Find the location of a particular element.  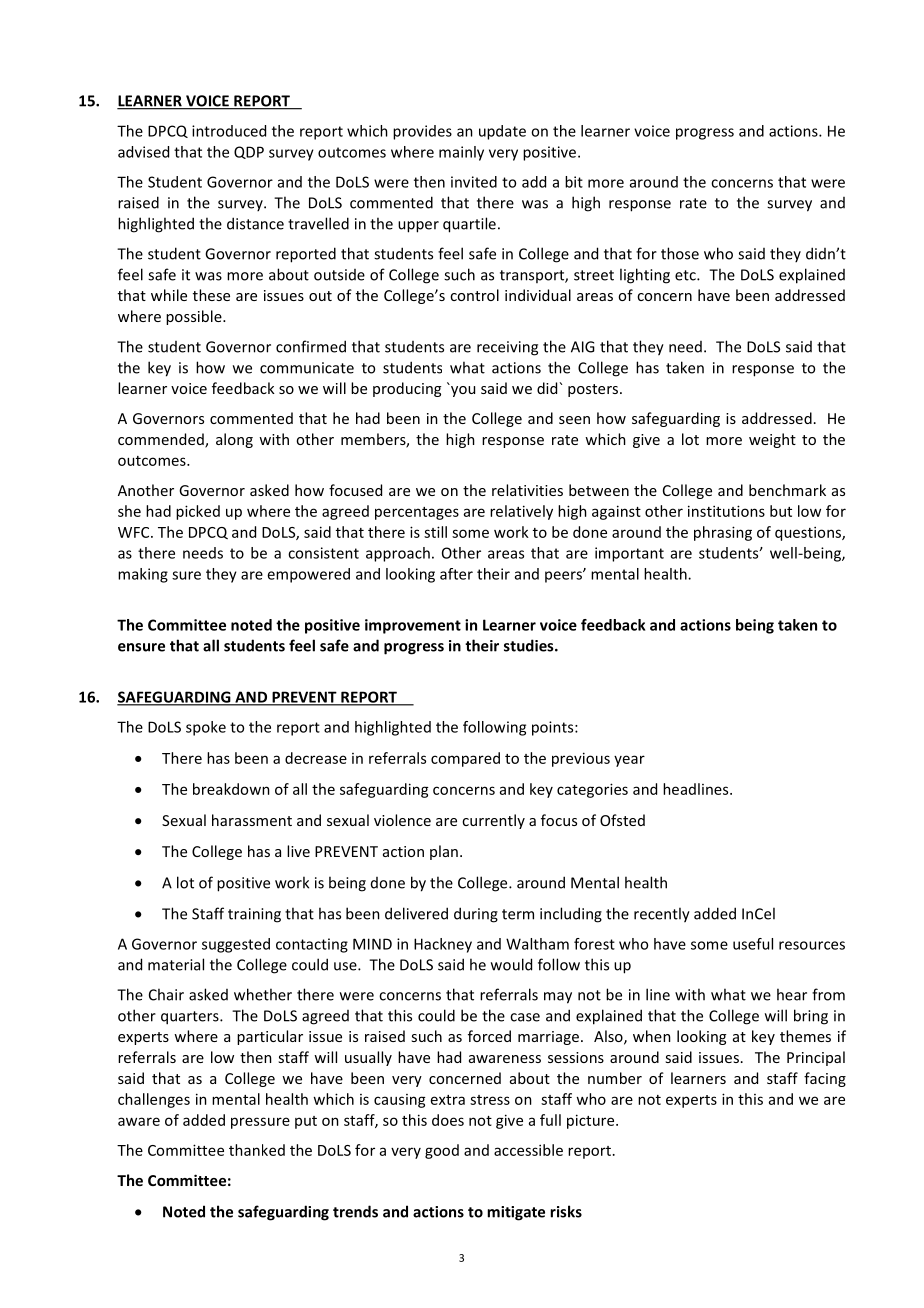

year is located at coordinates (629, 761).
